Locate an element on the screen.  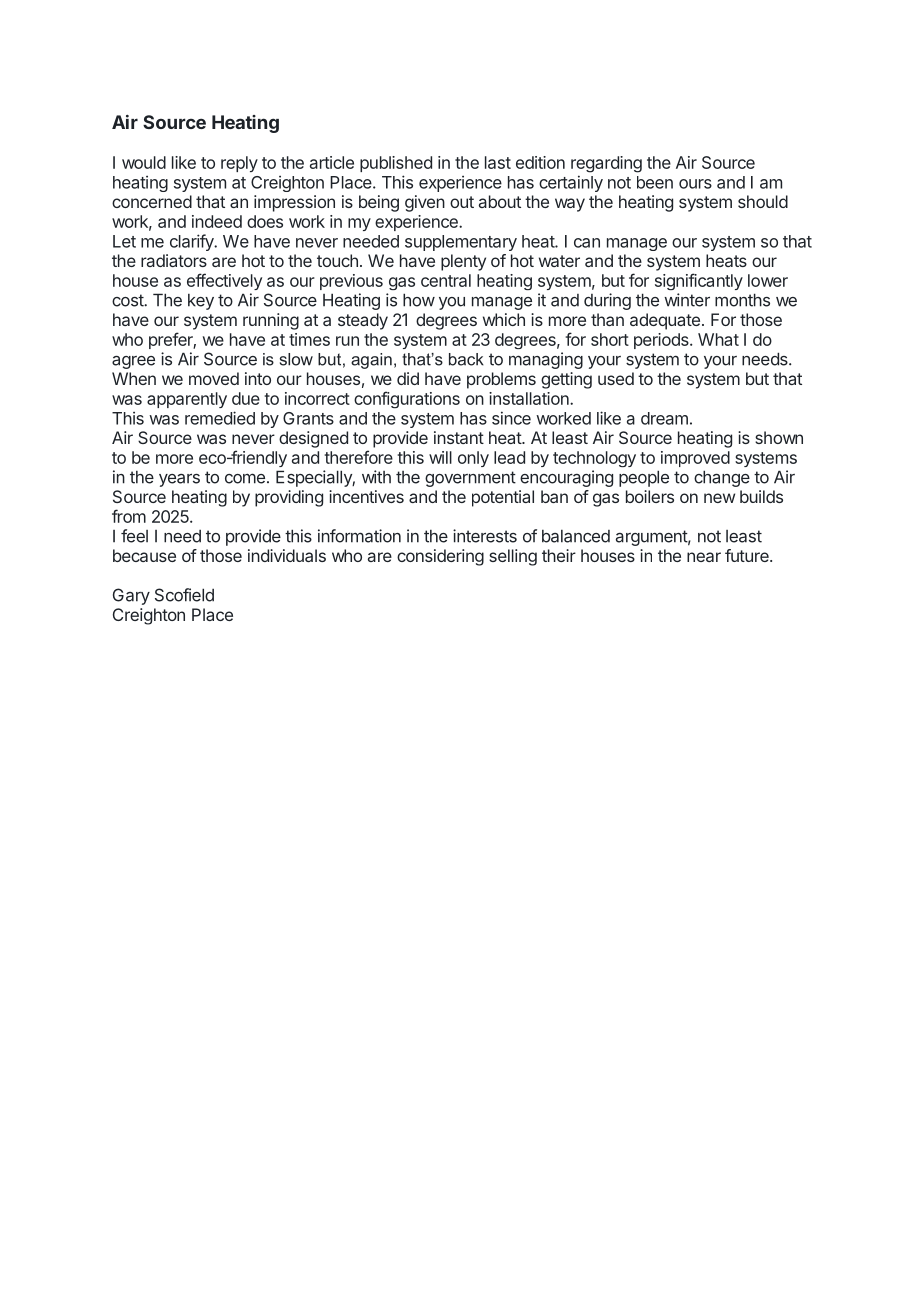
which is located at coordinates (504, 319).
